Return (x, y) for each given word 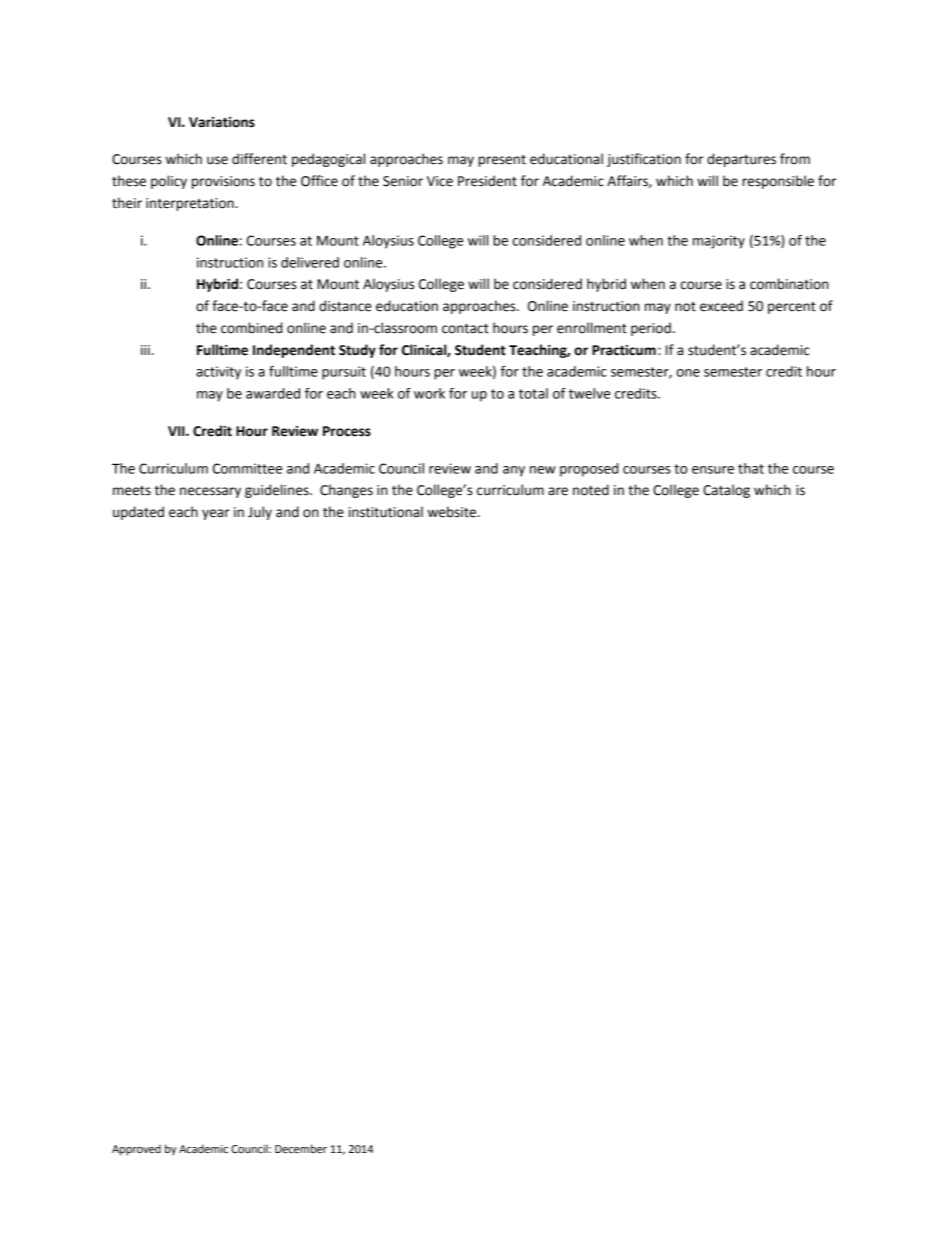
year (216, 514)
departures (741, 160)
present (502, 161)
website (452, 512)
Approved (136, 1150)
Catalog (726, 491)
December (301, 1149)
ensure (713, 470)
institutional (386, 512)
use (217, 160)
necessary (210, 492)
